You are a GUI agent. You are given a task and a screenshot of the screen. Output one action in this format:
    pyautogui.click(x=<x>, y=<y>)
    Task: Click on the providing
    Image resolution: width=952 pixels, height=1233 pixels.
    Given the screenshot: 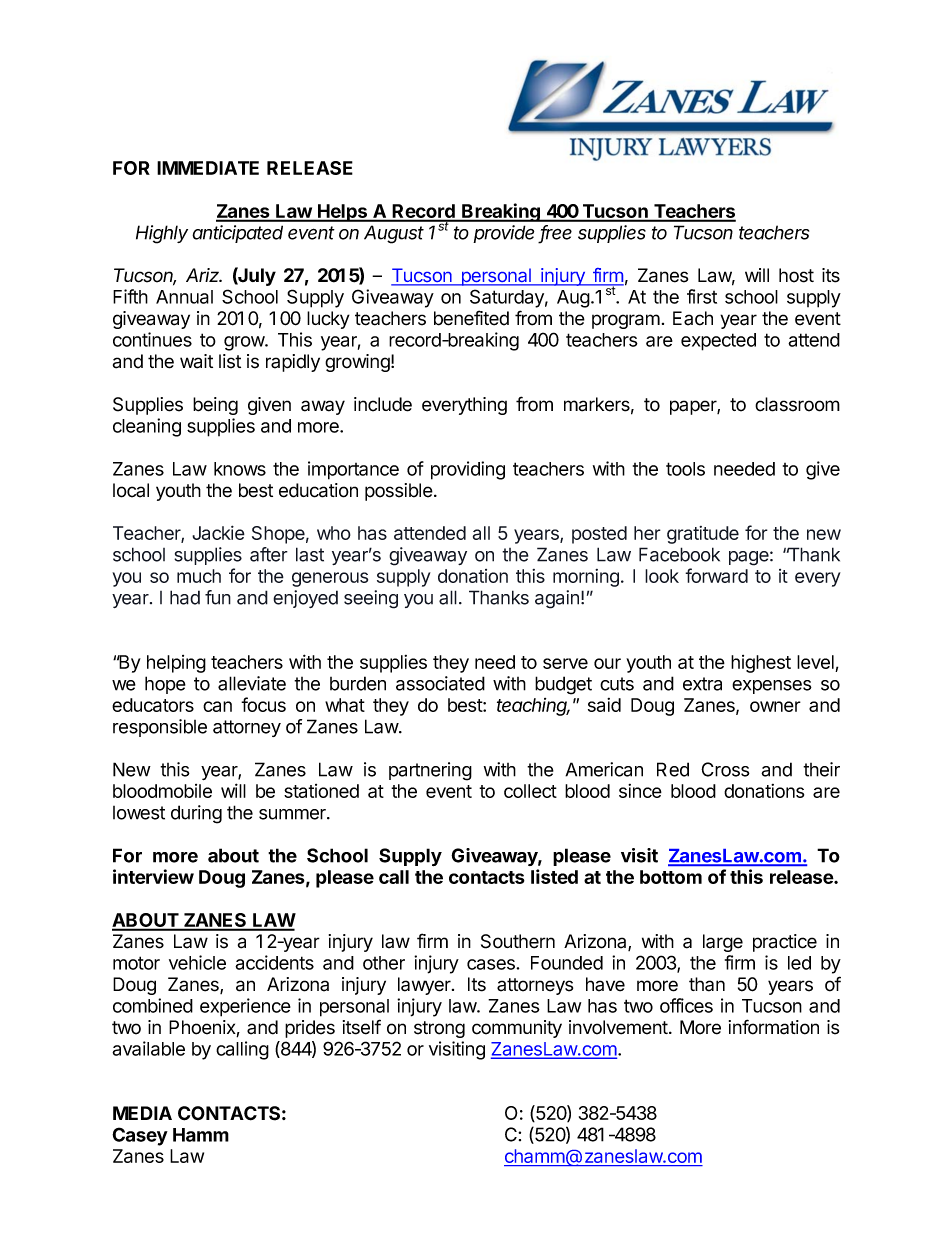 What is the action you would take?
    pyautogui.click(x=468, y=470)
